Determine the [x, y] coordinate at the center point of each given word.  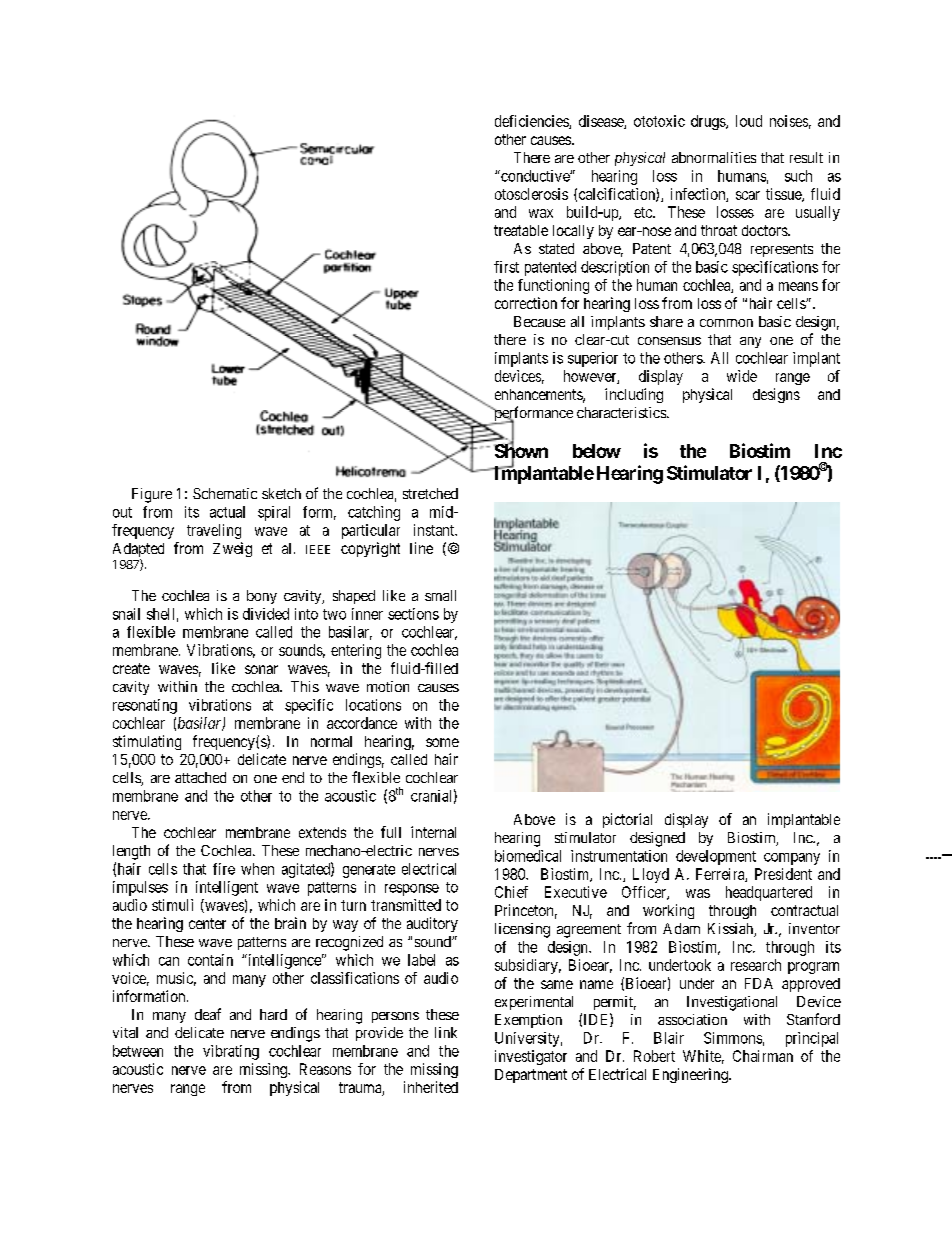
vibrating [231, 1052]
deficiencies [532, 122]
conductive [535, 176]
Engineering [691, 1075]
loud [749, 121]
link [446, 1032]
